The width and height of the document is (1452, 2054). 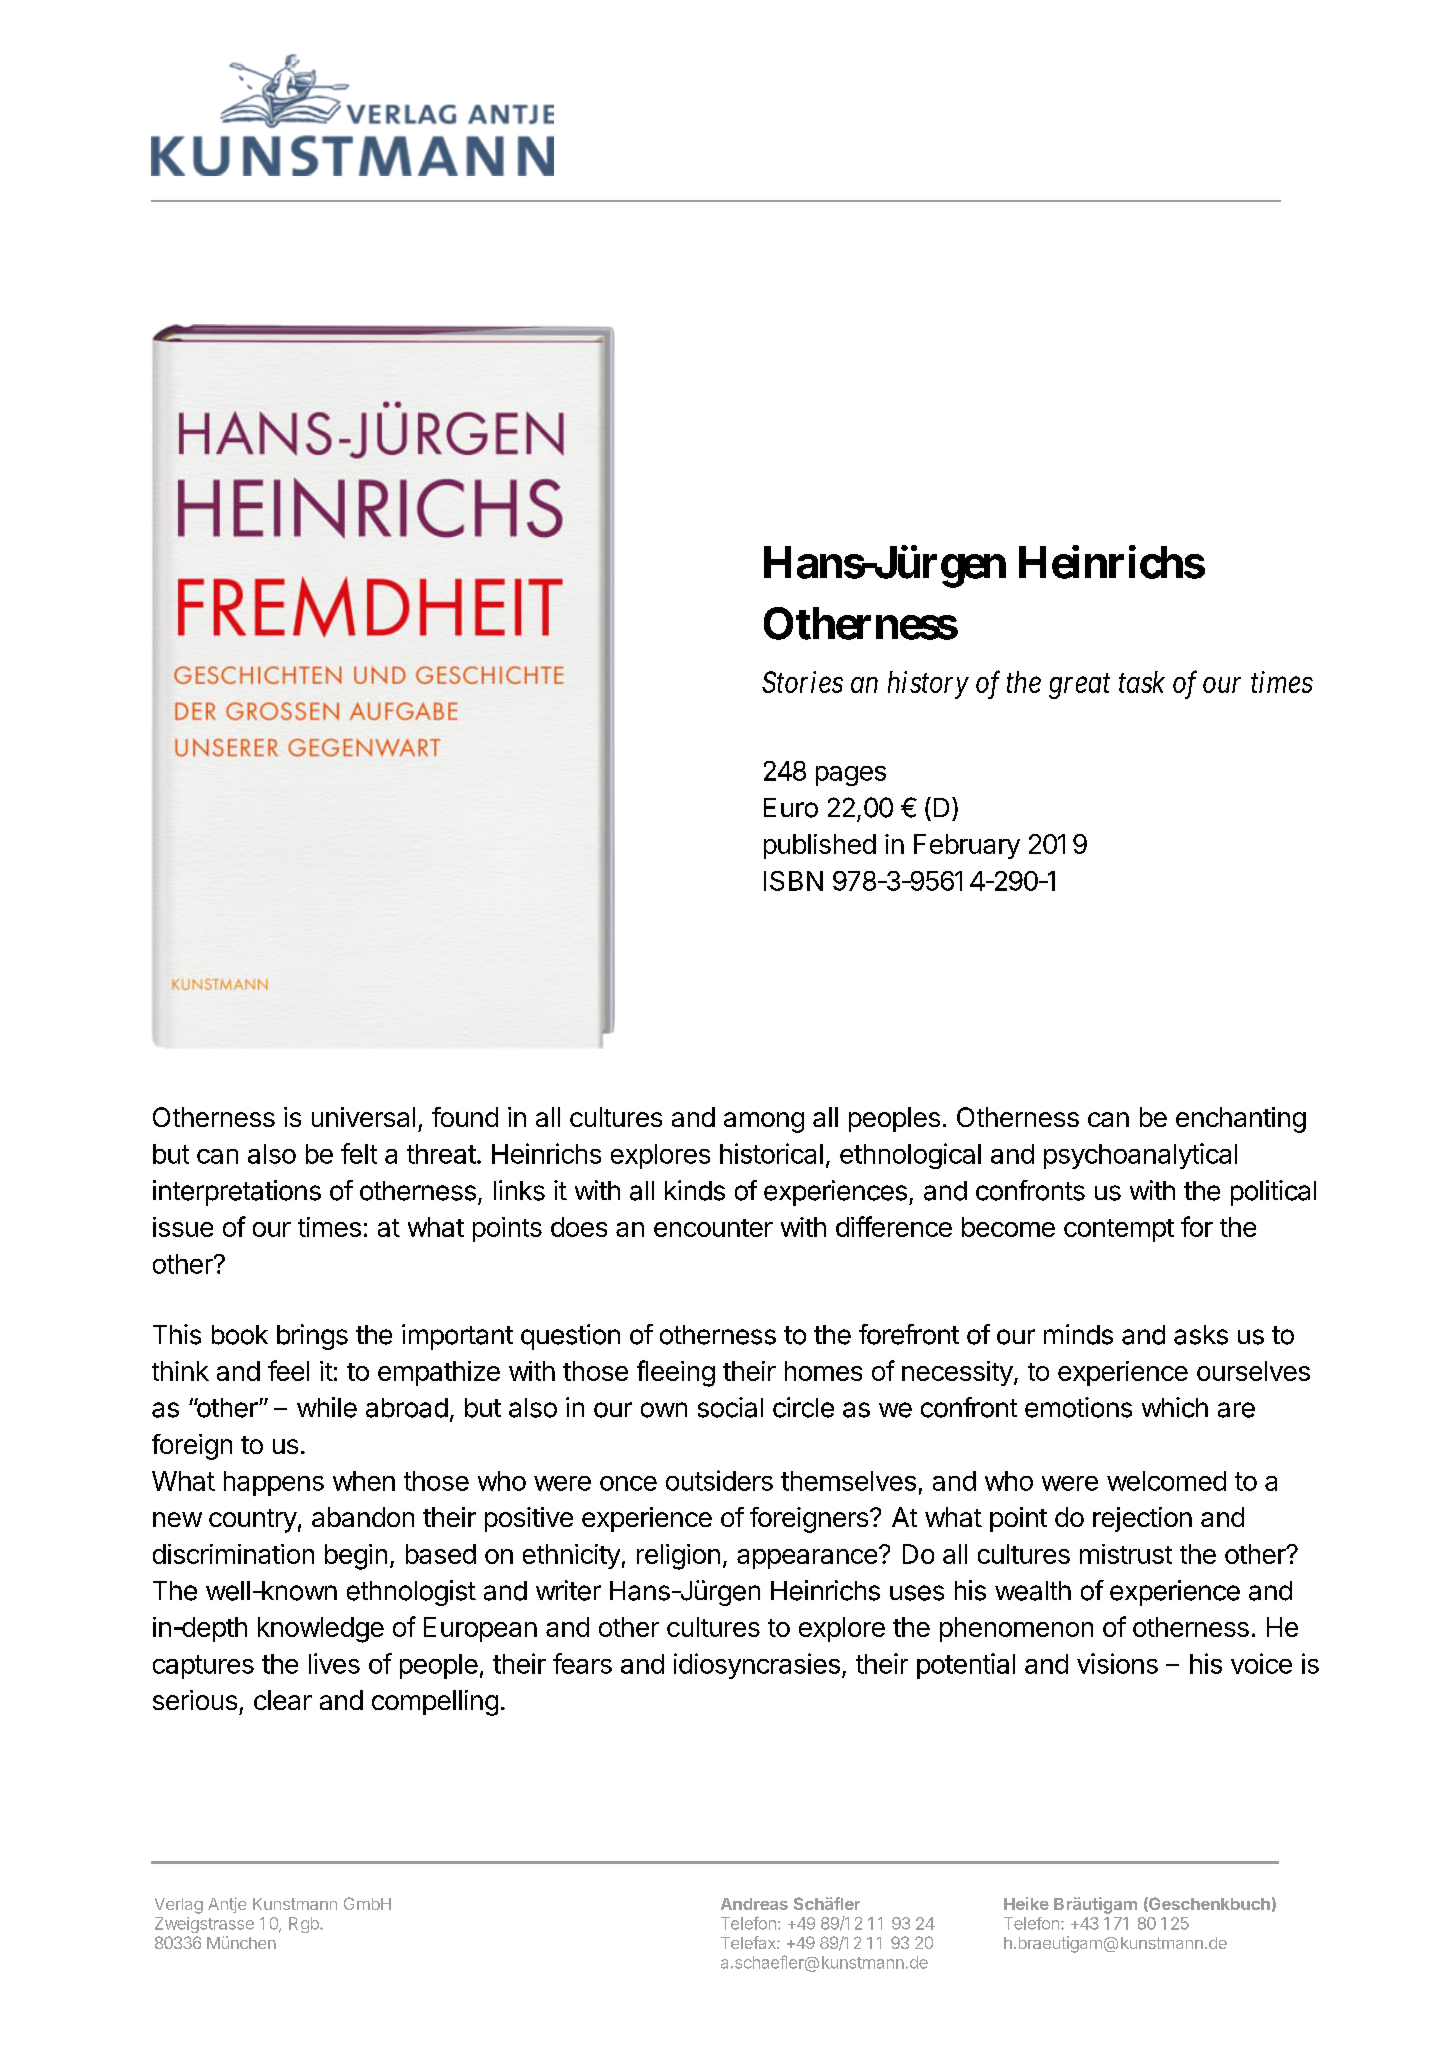 What do you see at coordinates (237, 1193) in the document?
I see `interpretations` at bounding box center [237, 1193].
